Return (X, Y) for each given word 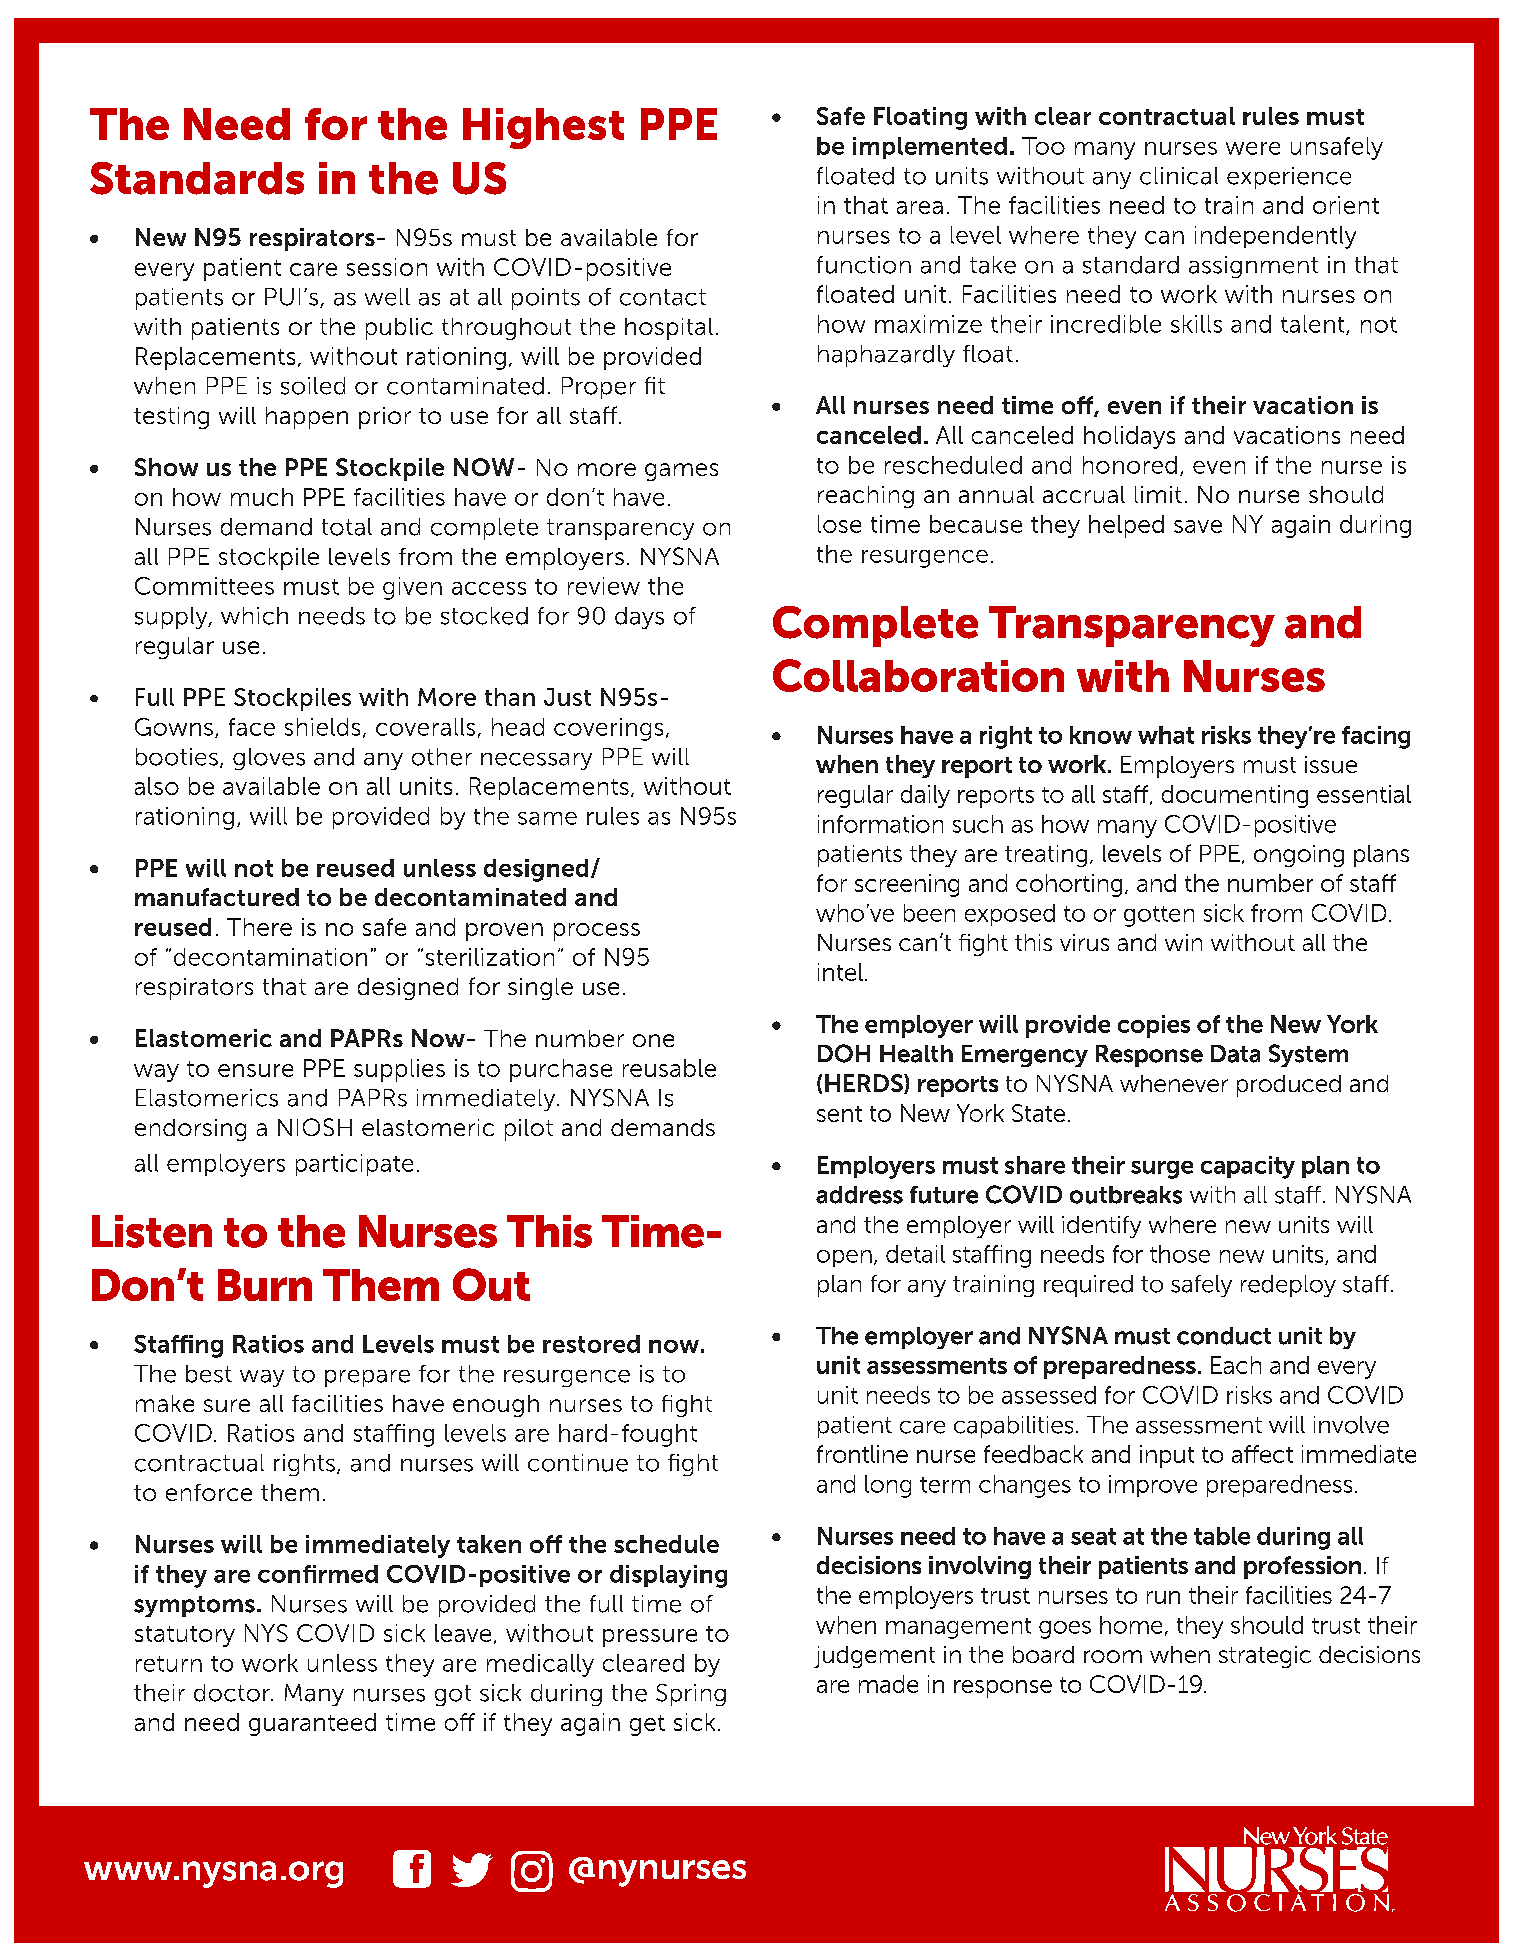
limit (1158, 494)
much (262, 497)
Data (1235, 1054)
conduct (1224, 1336)
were (1253, 148)
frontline (862, 1454)
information (880, 824)
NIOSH (315, 1127)
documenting (1235, 796)
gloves (269, 759)
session (387, 267)
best (209, 1374)
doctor (233, 1693)
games (681, 472)
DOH (844, 1053)
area (920, 207)
